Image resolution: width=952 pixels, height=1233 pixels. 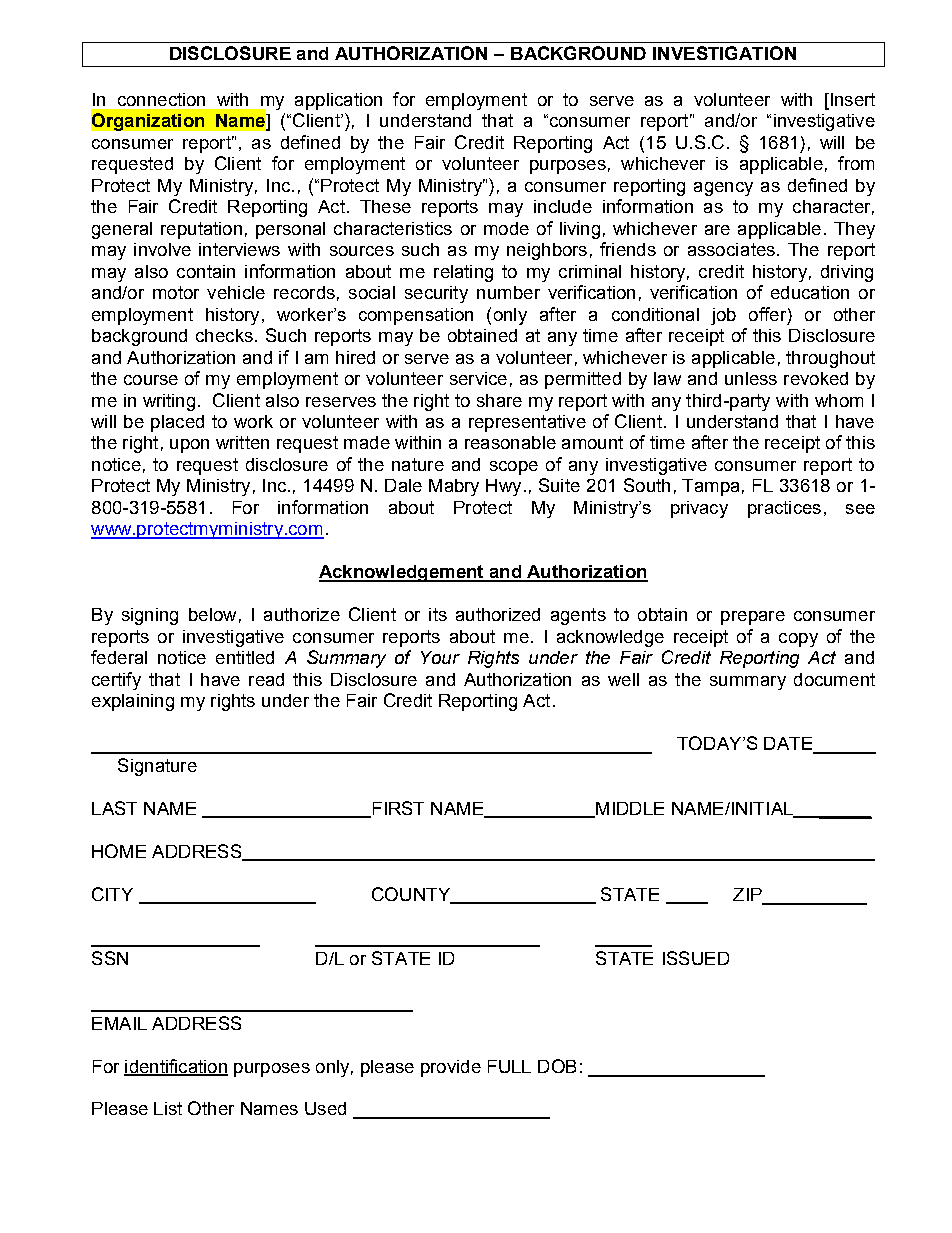 I want to click on application, so click(x=338, y=101).
